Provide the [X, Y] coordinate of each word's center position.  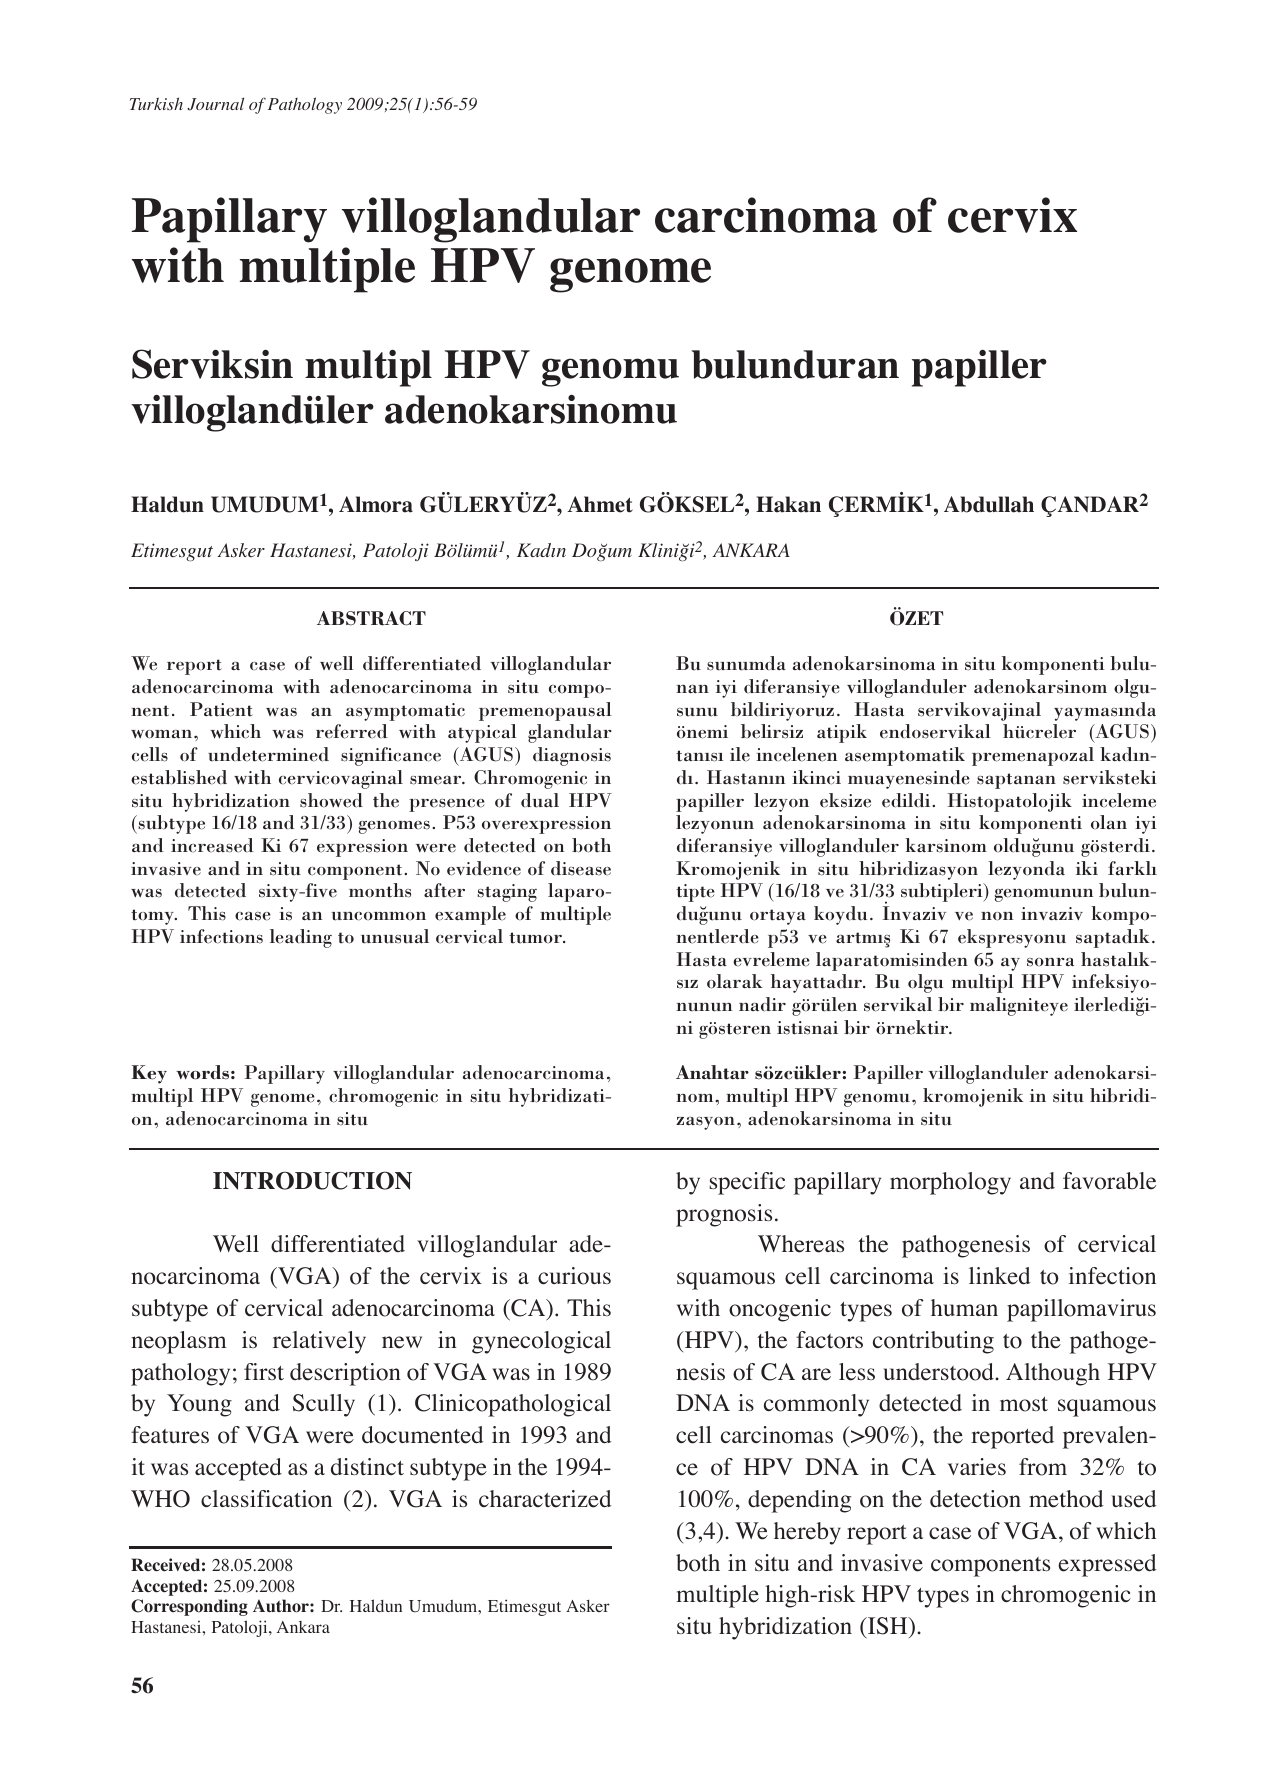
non [997, 916]
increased [212, 845]
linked [1000, 1276]
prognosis [724, 1215]
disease [581, 868]
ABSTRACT [371, 618]
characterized [545, 1499]
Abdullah [989, 504]
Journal [215, 104]
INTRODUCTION [312, 1180]
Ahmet [600, 504]
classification [266, 1499]
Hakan [788, 504]
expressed [1107, 1565]
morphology [950, 1183]
